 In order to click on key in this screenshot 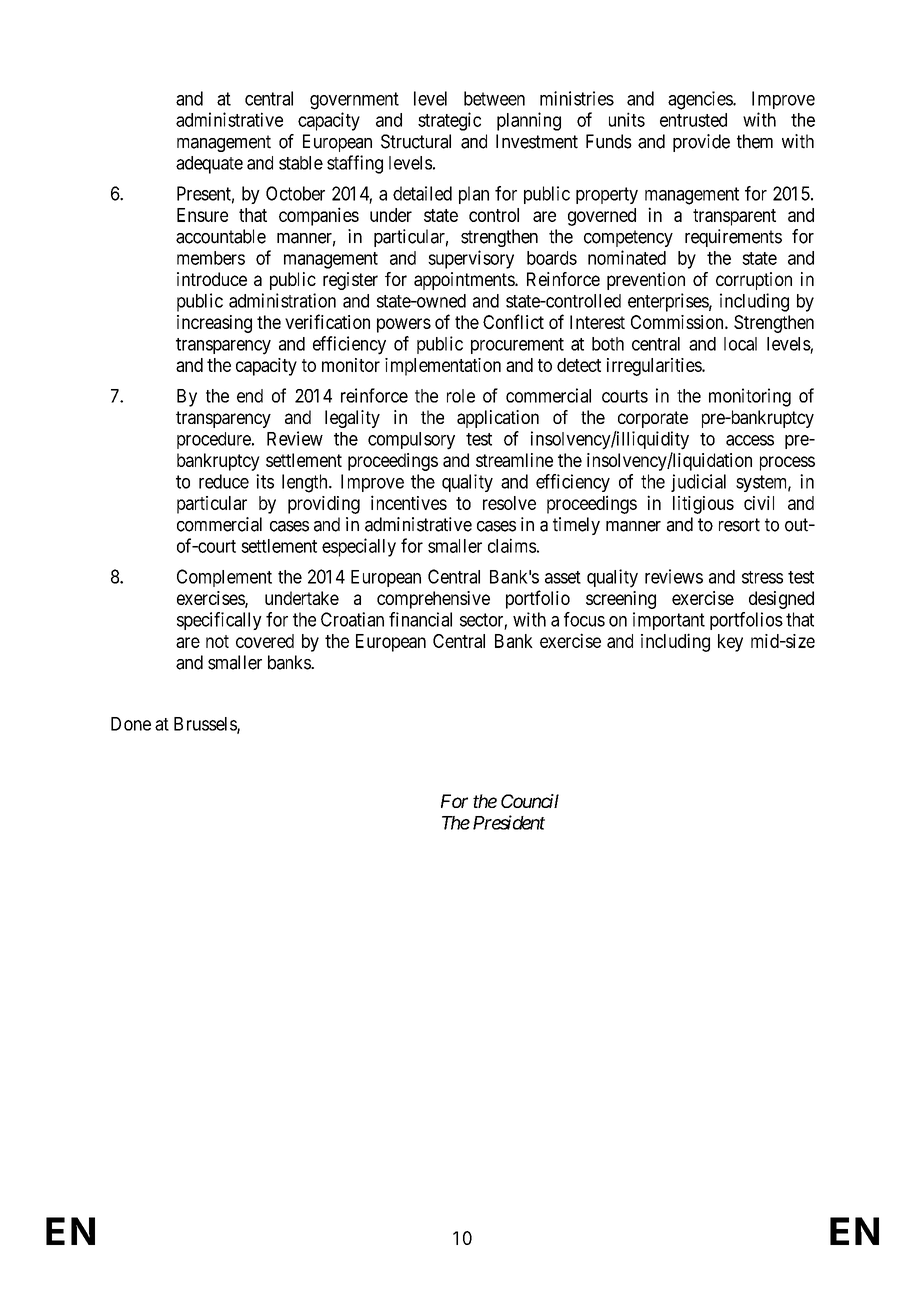, I will do `click(730, 643)`.
